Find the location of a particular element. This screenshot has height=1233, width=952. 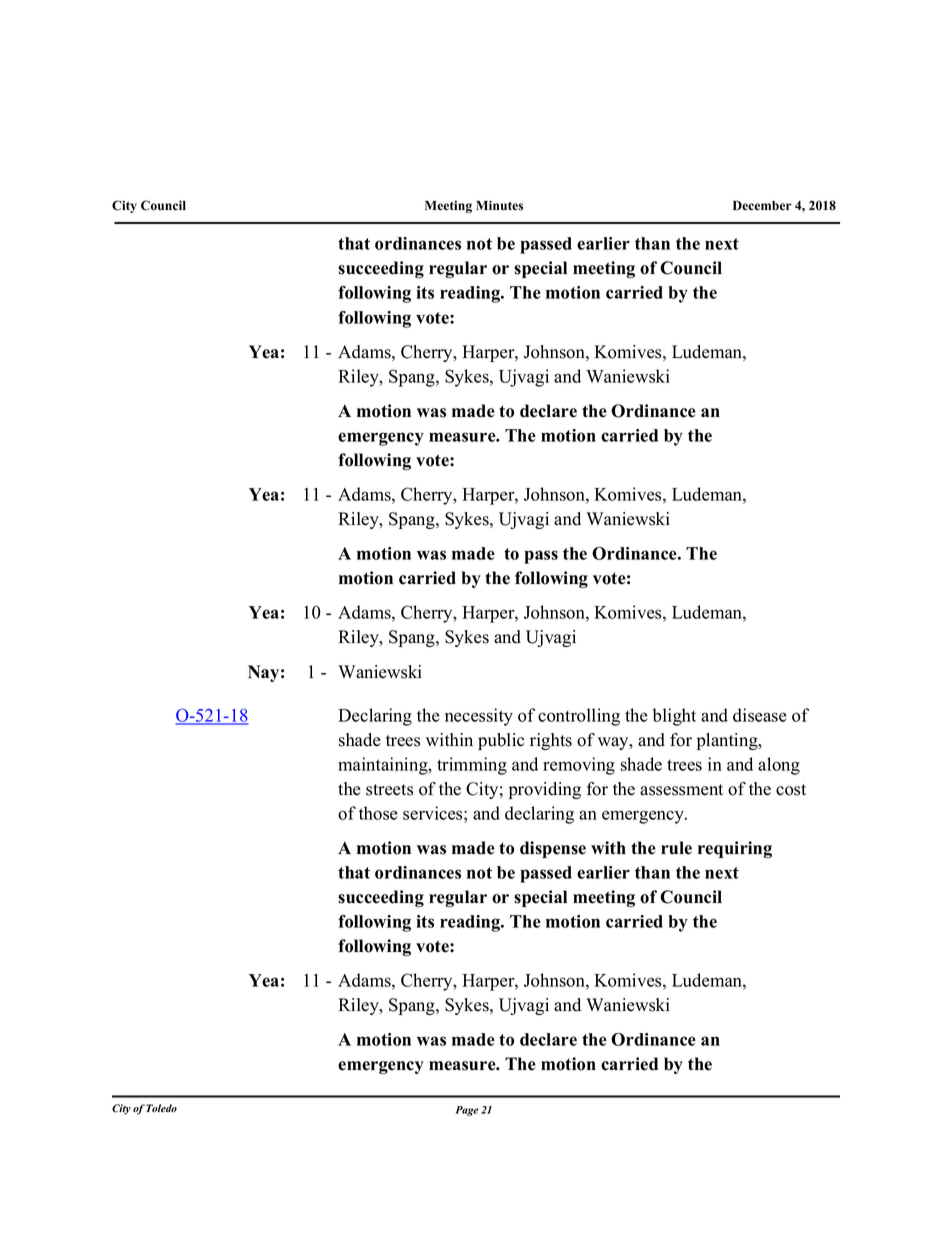

dispense is located at coordinates (553, 849).
